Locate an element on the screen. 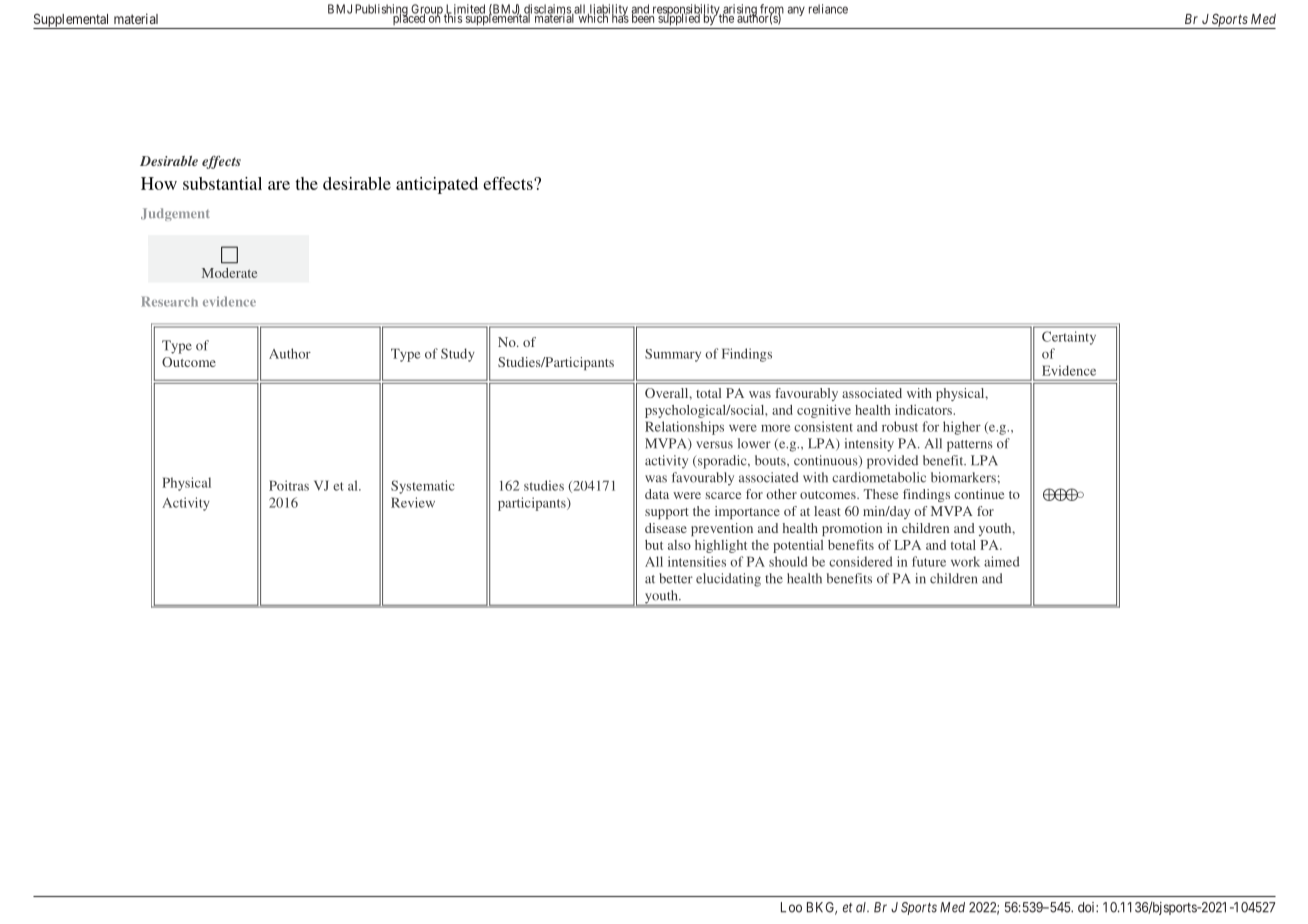 The width and height of the screenshot is (1308, 924). has is located at coordinates (620, 17).
